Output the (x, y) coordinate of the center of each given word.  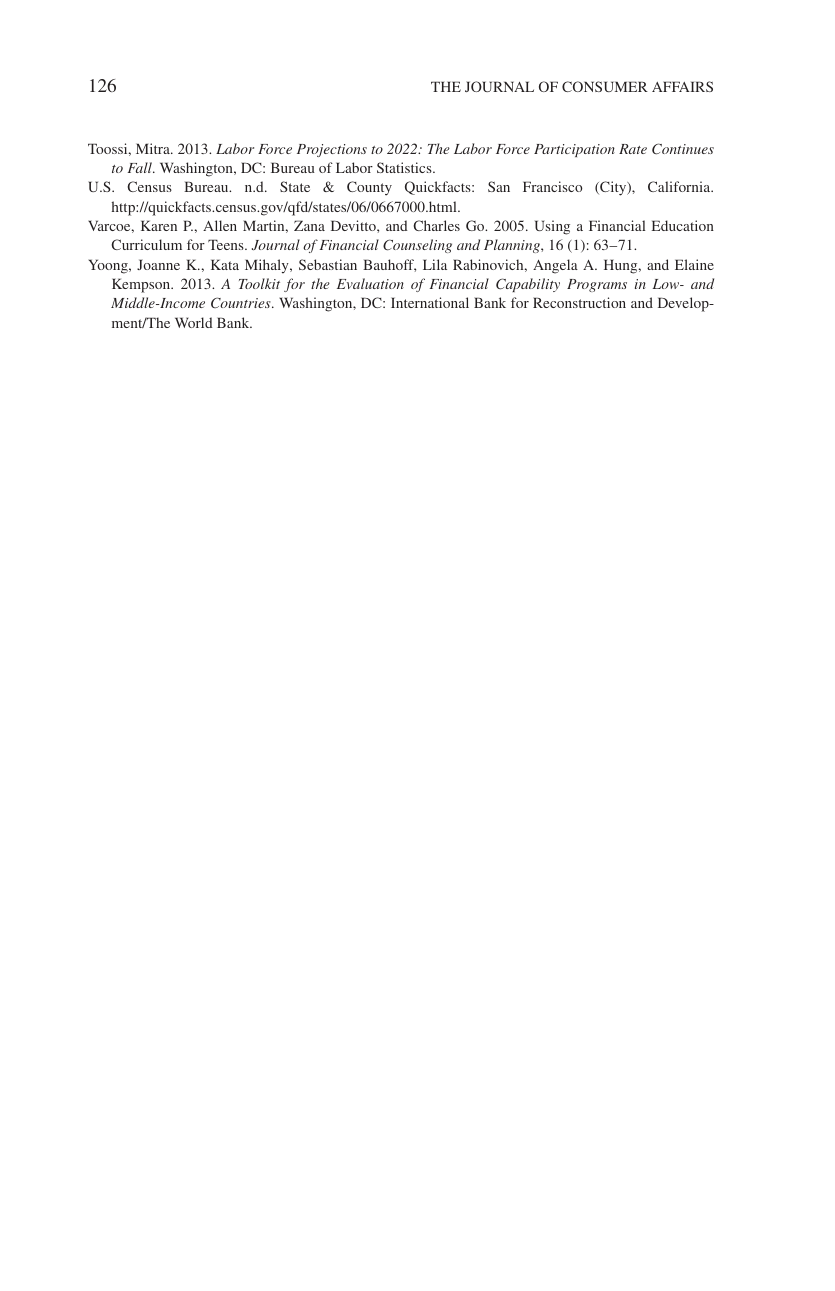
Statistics (405, 167)
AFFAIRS (682, 86)
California (680, 186)
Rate (633, 149)
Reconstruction (579, 302)
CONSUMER (605, 86)
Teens (227, 244)
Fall (141, 167)
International (430, 302)
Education (683, 225)
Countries (242, 302)
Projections (332, 150)
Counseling (417, 246)
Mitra (154, 148)
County (369, 188)
